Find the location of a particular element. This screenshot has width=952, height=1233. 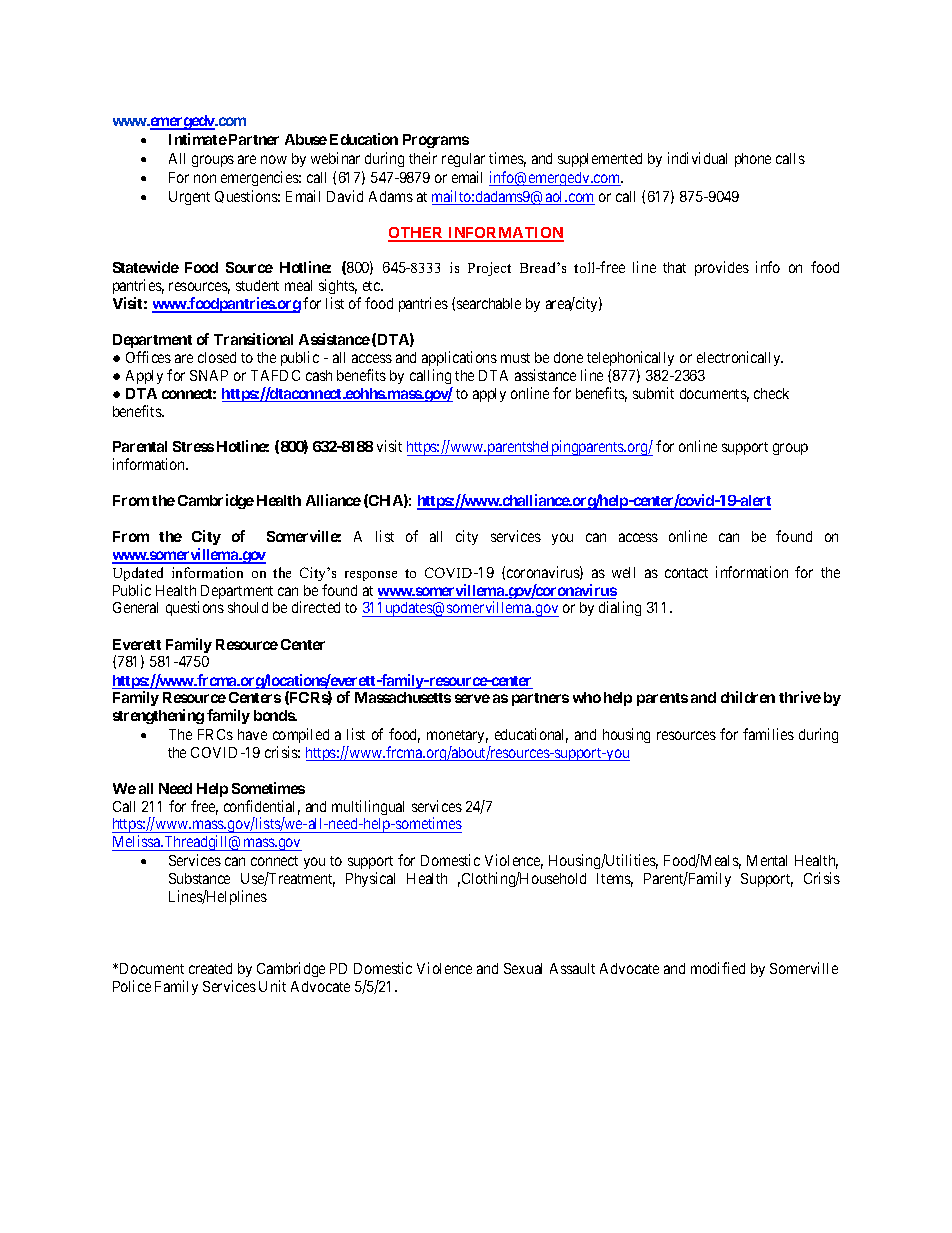

multilingual is located at coordinates (368, 807).
